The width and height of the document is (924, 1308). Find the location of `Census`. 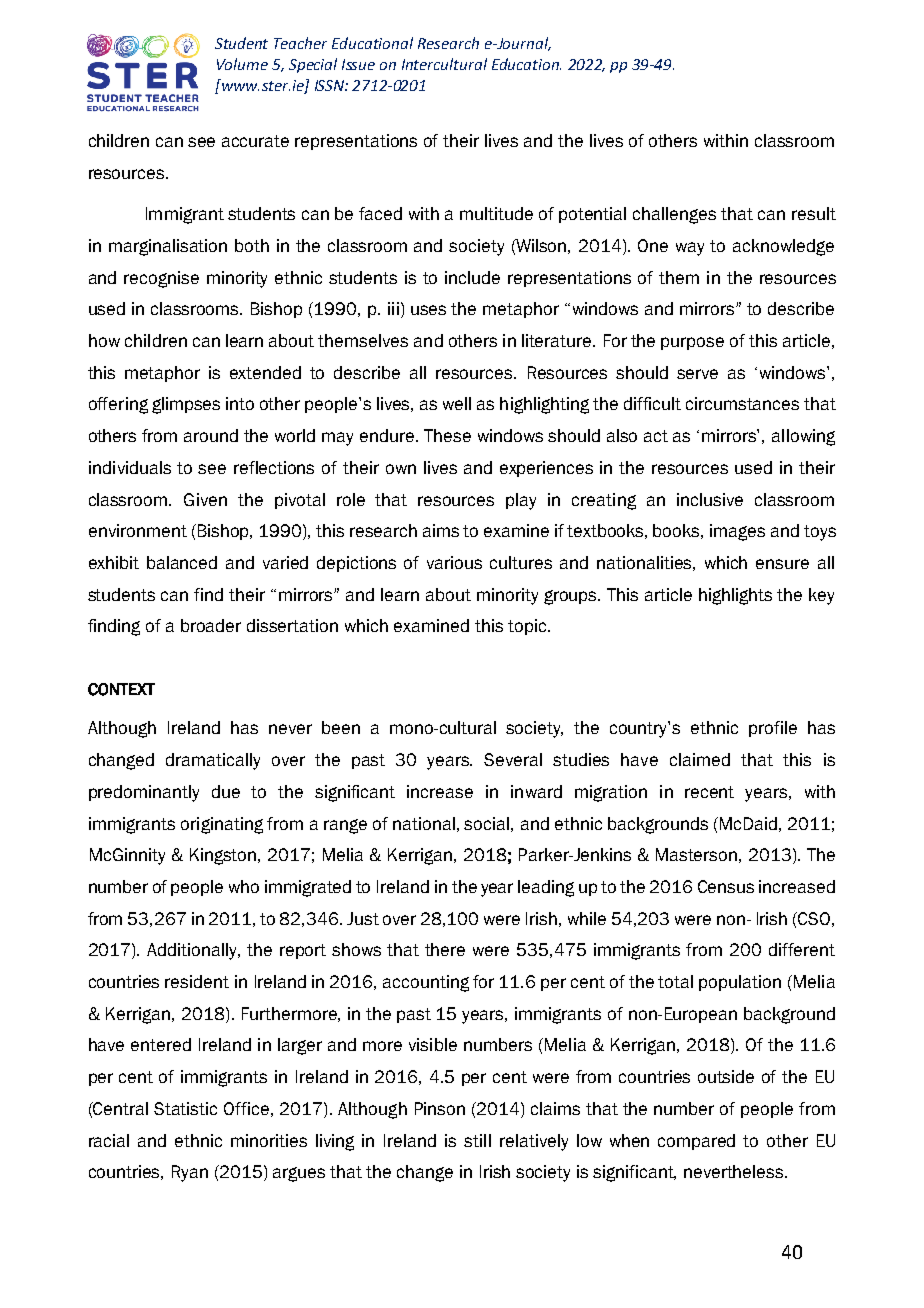

Census is located at coordinates (726, 886).
